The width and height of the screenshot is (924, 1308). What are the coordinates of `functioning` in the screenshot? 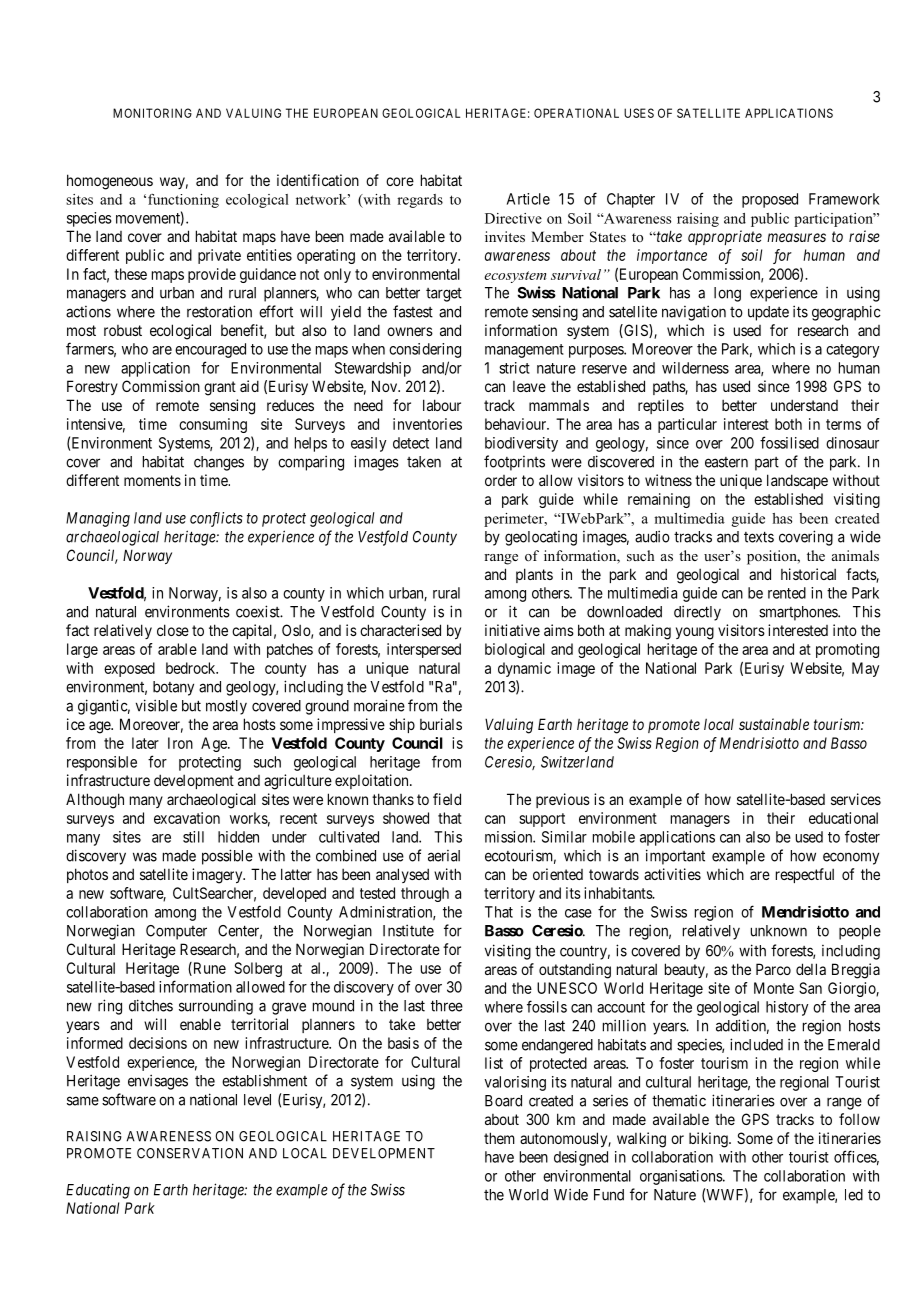 It's located at (183, 201).
